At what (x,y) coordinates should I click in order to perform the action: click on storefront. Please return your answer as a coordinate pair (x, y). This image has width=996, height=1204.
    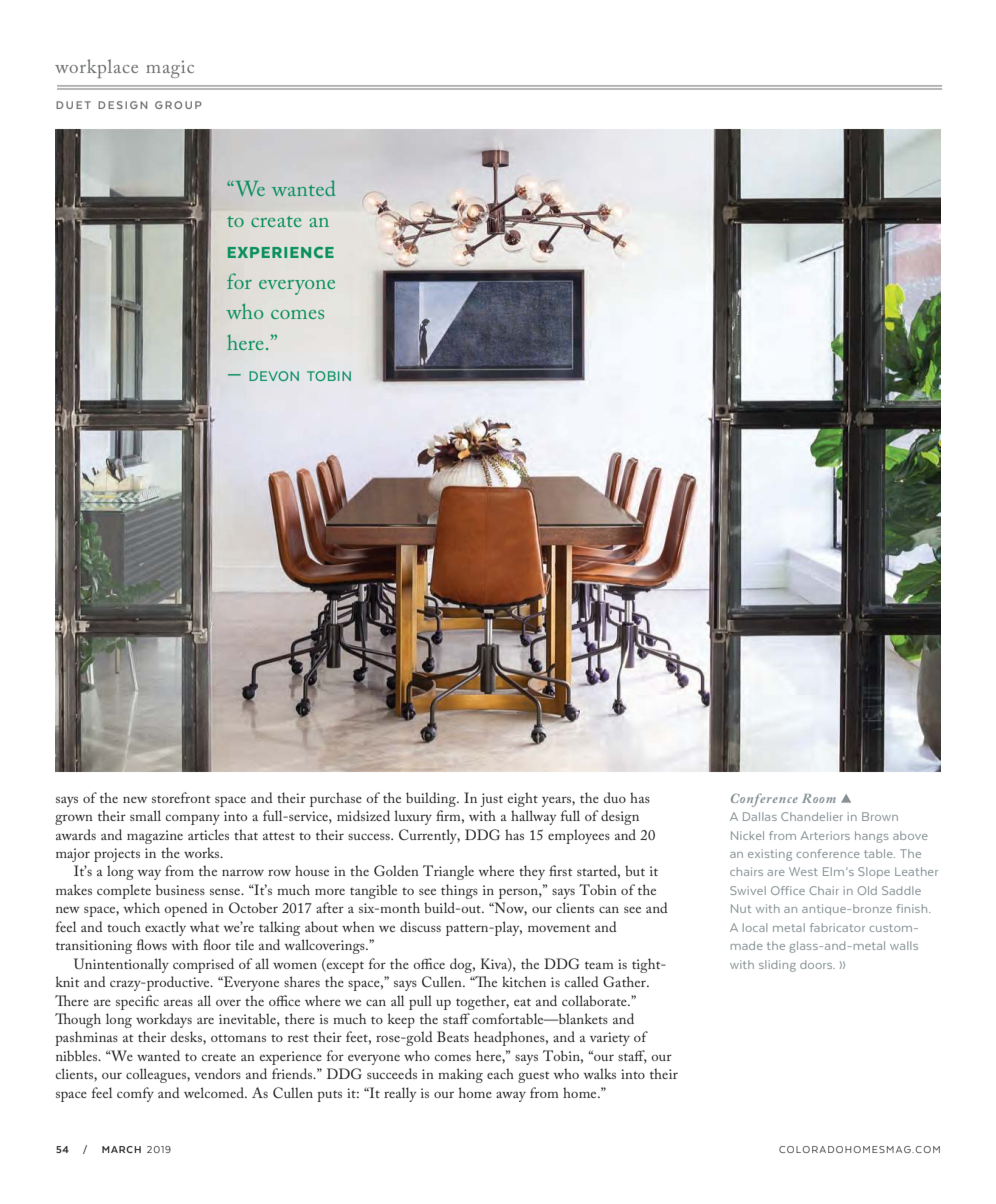
    Looking at the image, I should click on (181, 797).
